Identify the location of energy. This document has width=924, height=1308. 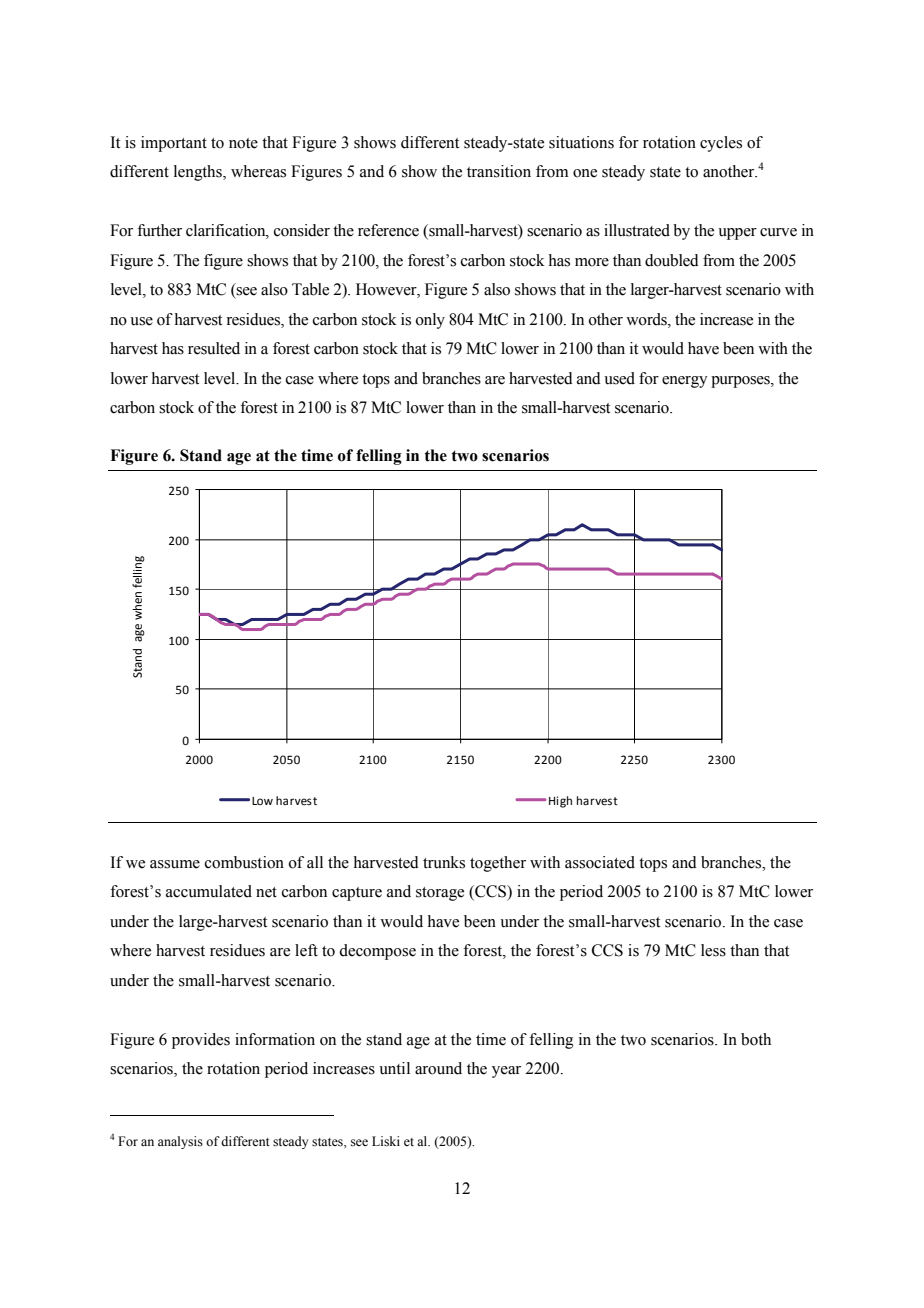
(684, 382).
